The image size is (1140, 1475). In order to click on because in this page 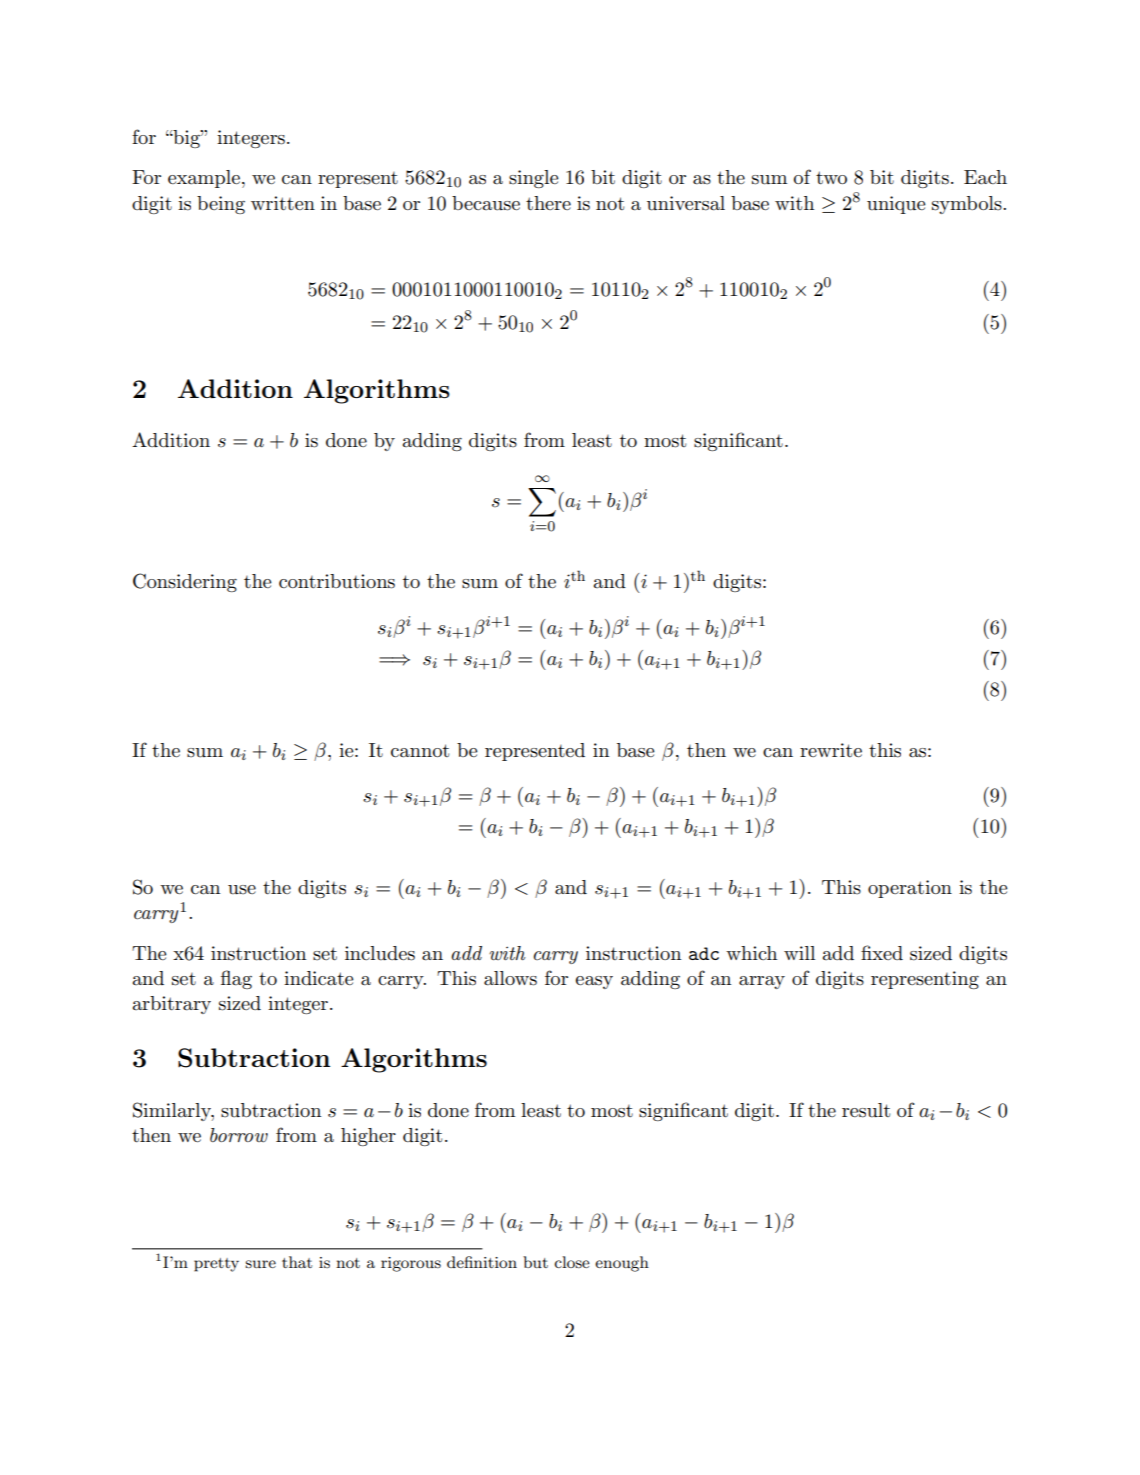, I will do `click(486, 203)`.
